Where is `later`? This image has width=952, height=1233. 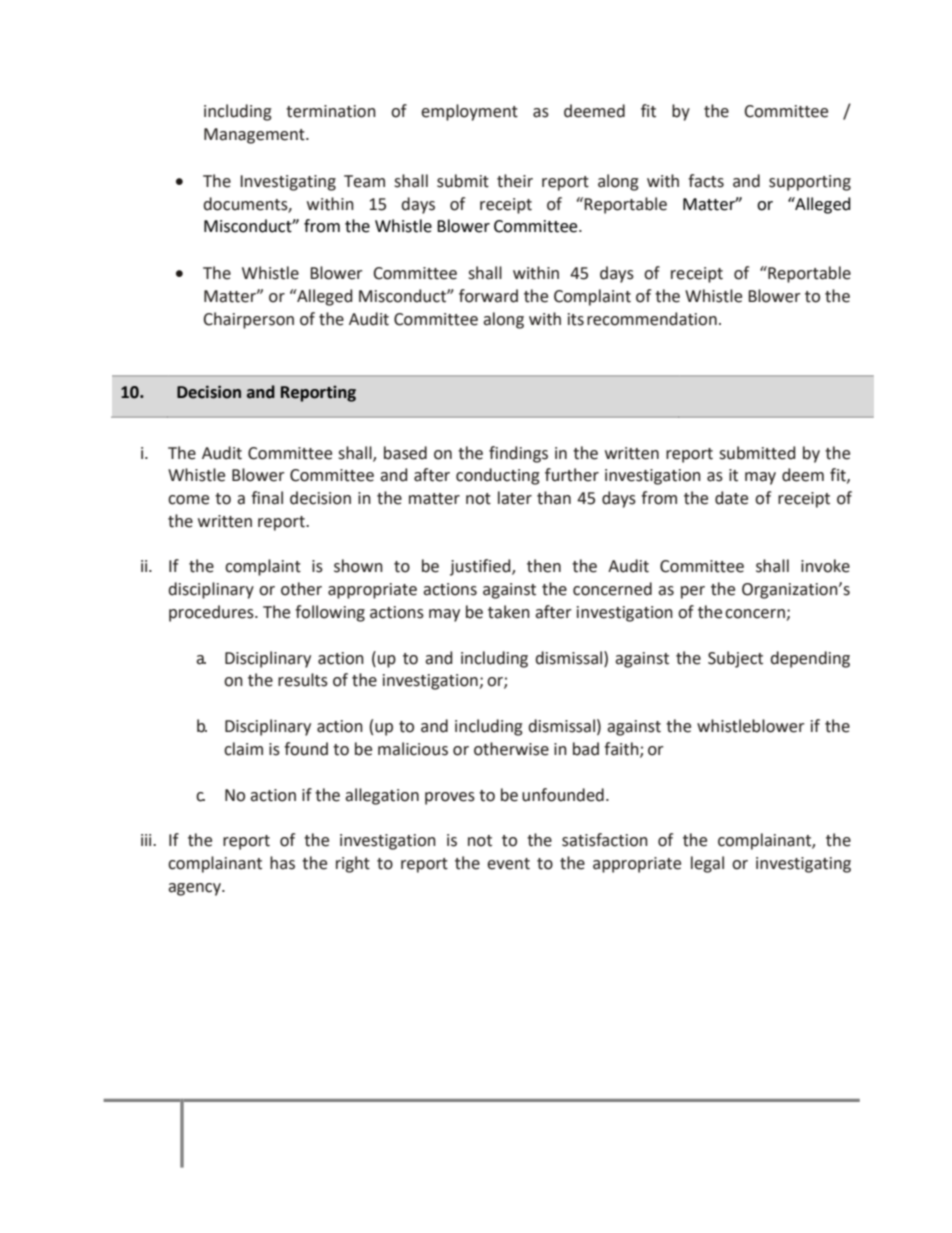
later is located at coordinates (515, 498).
